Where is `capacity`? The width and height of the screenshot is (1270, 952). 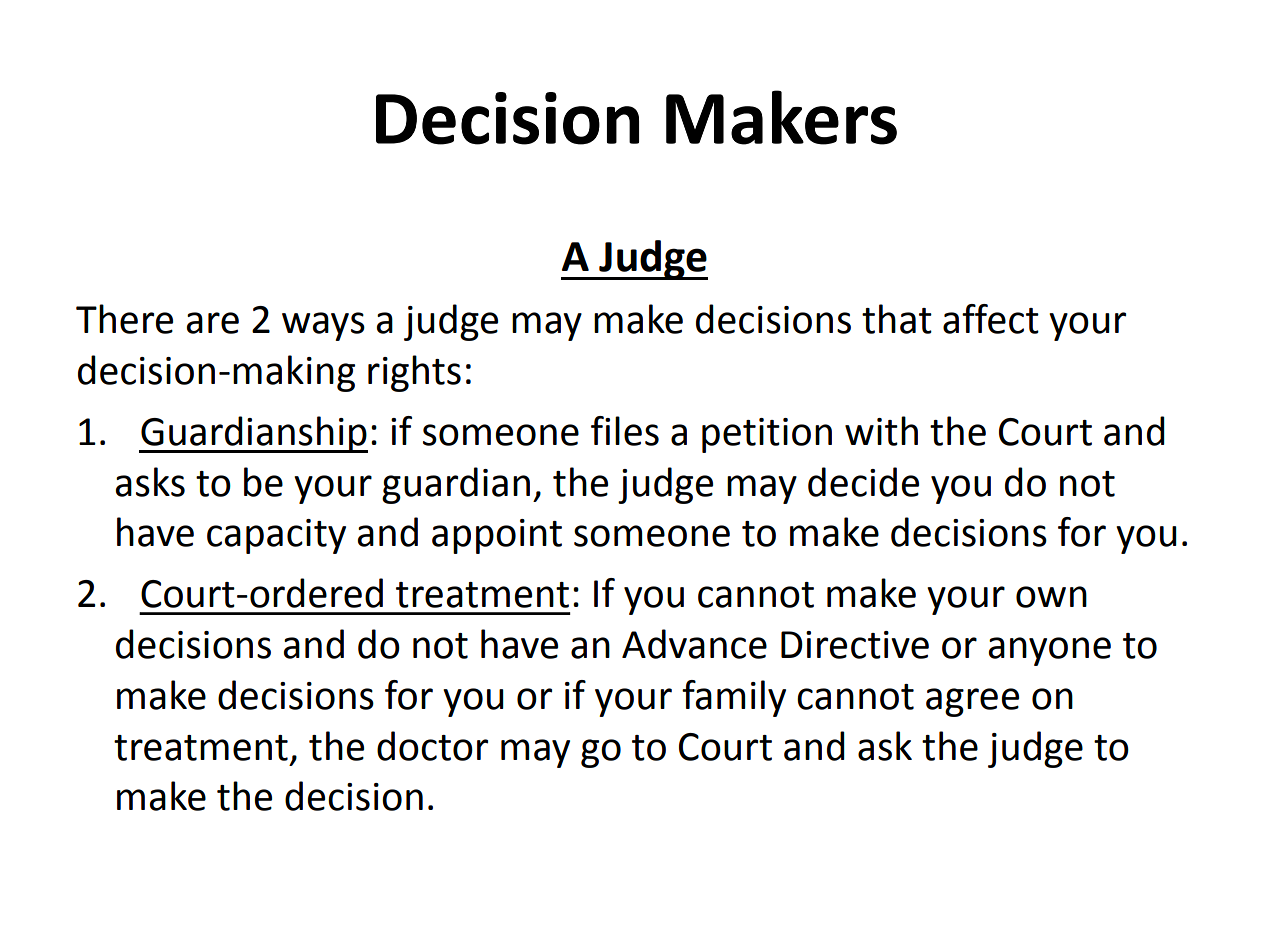
capacity is located at coordinates (276, 536).
